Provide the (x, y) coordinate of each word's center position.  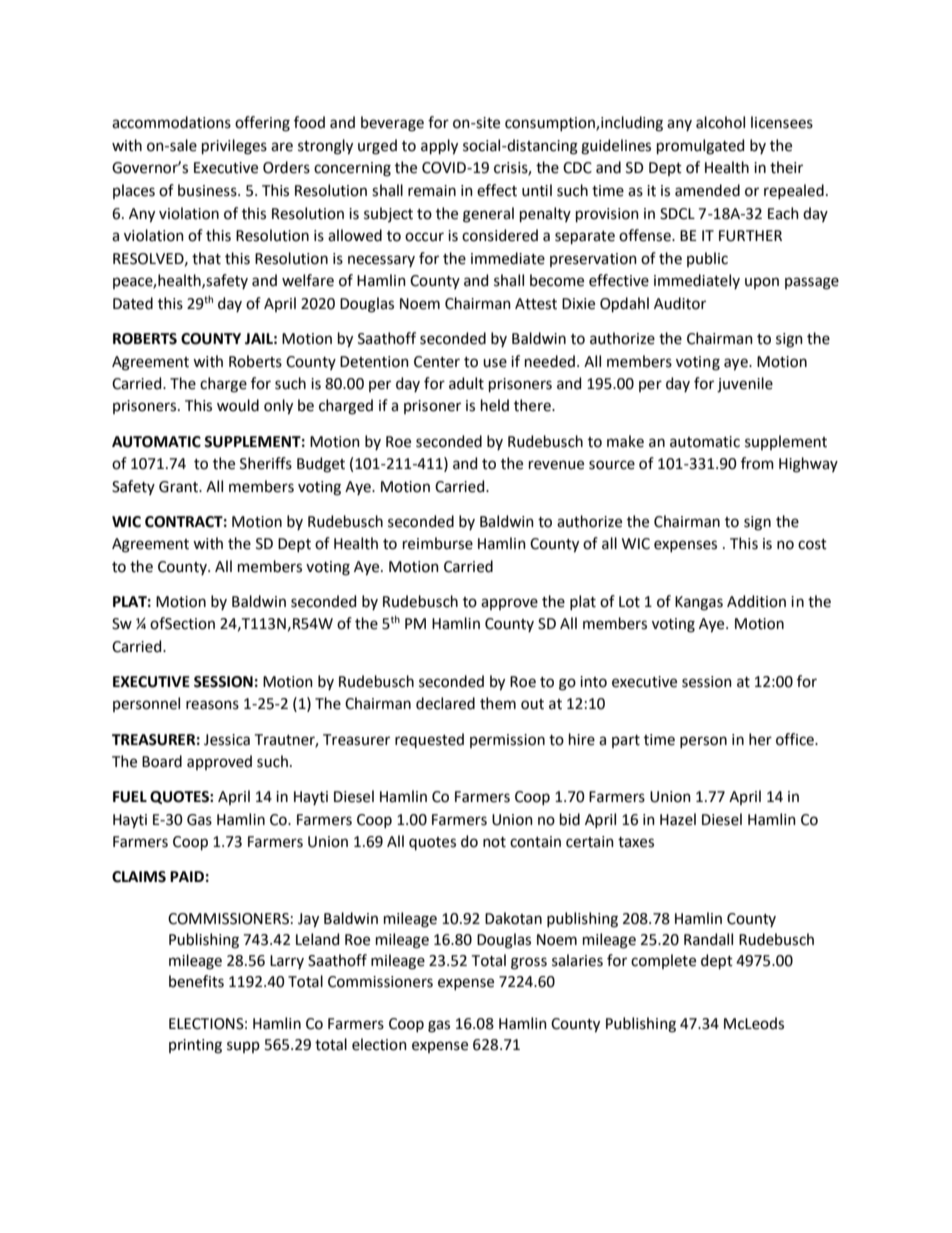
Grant (179, 487)
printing (195, 1046)
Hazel (678, 819)
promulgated (700, 147)
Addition (756, 601)
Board (162, 761)
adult (466, 383)
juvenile (745, 385)
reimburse (438, 543)
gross (529, 963)
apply (439, 147)
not (494, 842)
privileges (234, 147)
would (238, 405)
